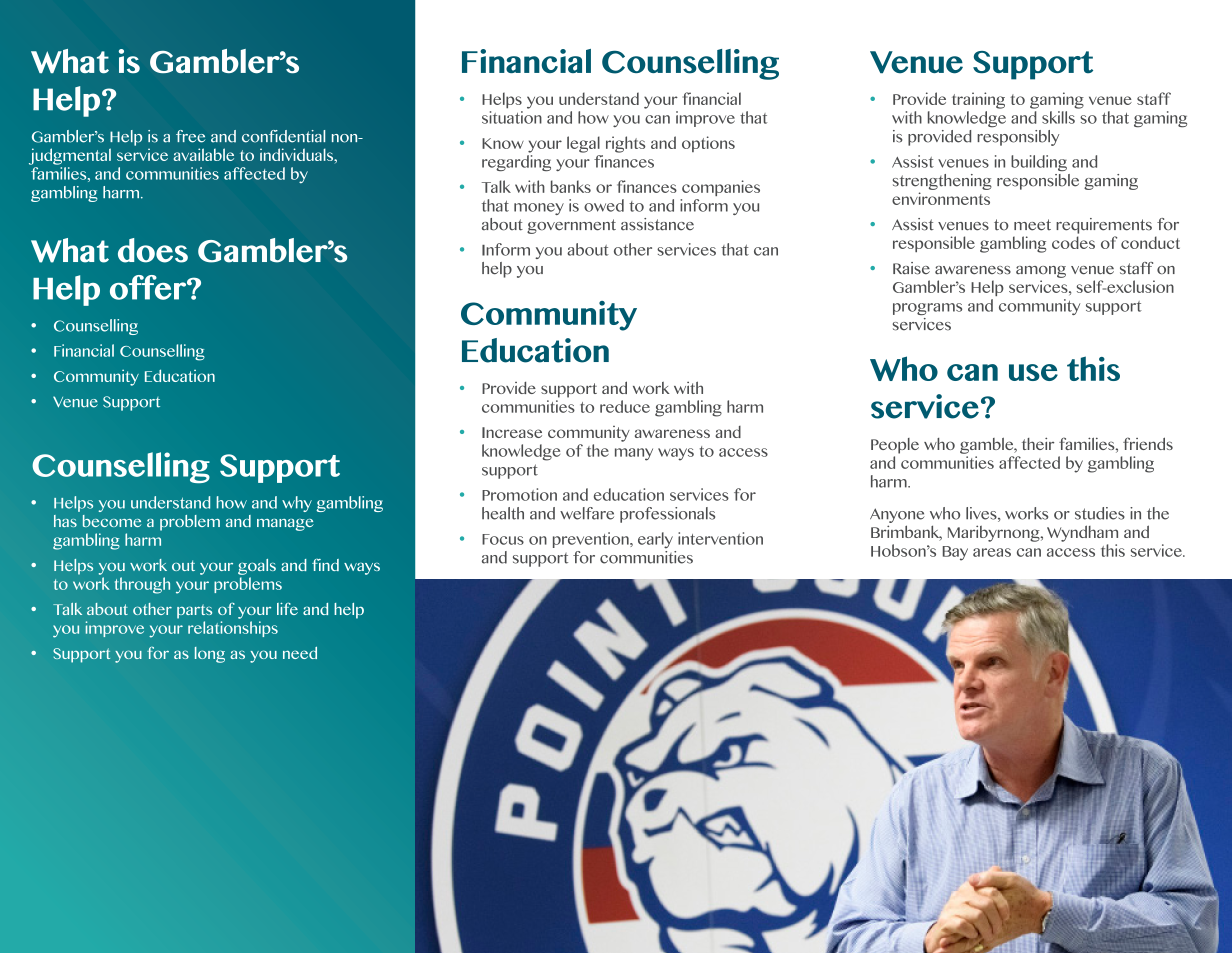 This screenshot has width=1232, height=953. I want to click on skills, so click(1058, 117).
